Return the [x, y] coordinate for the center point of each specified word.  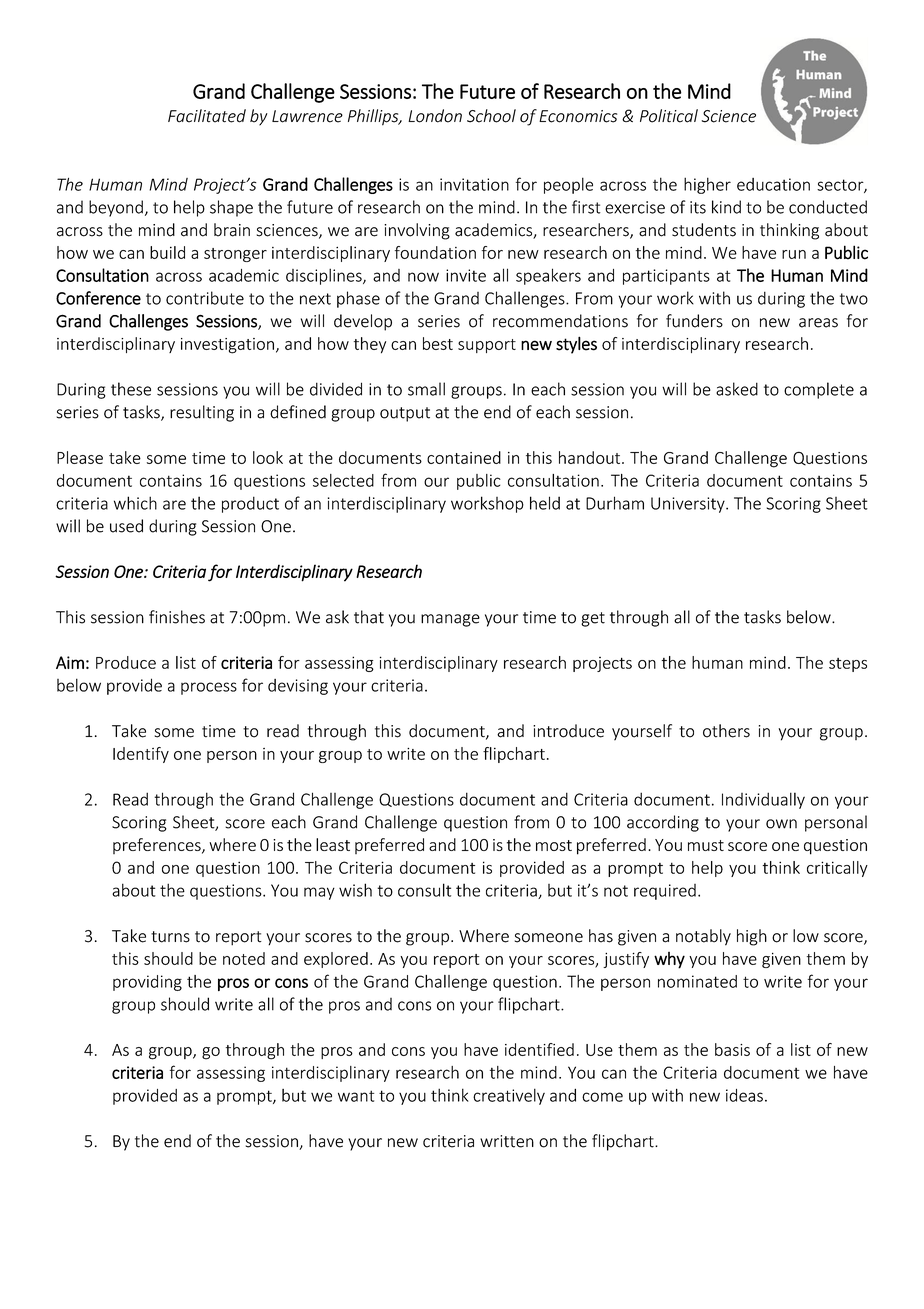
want [356, 1096]
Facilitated [207, 116]
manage [450, 620]
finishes [177, 617]
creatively [509, 1096]
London [435, 116]
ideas [744, 1095]
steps [848, 665]
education [773, 184]
